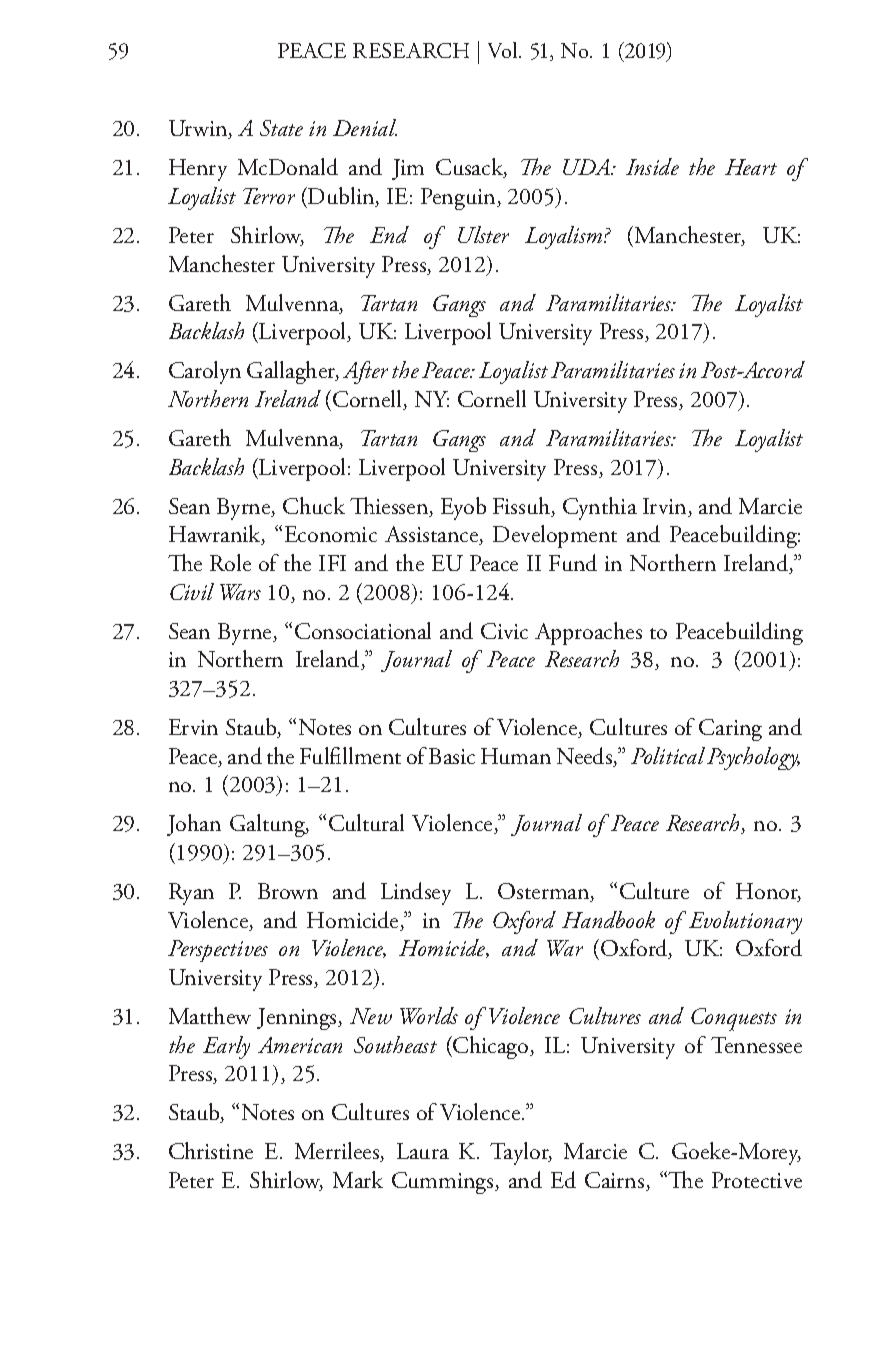 Image resolution: width=896 pixels, height=1345 pixels. I want to click on State, so click(281, 128).
